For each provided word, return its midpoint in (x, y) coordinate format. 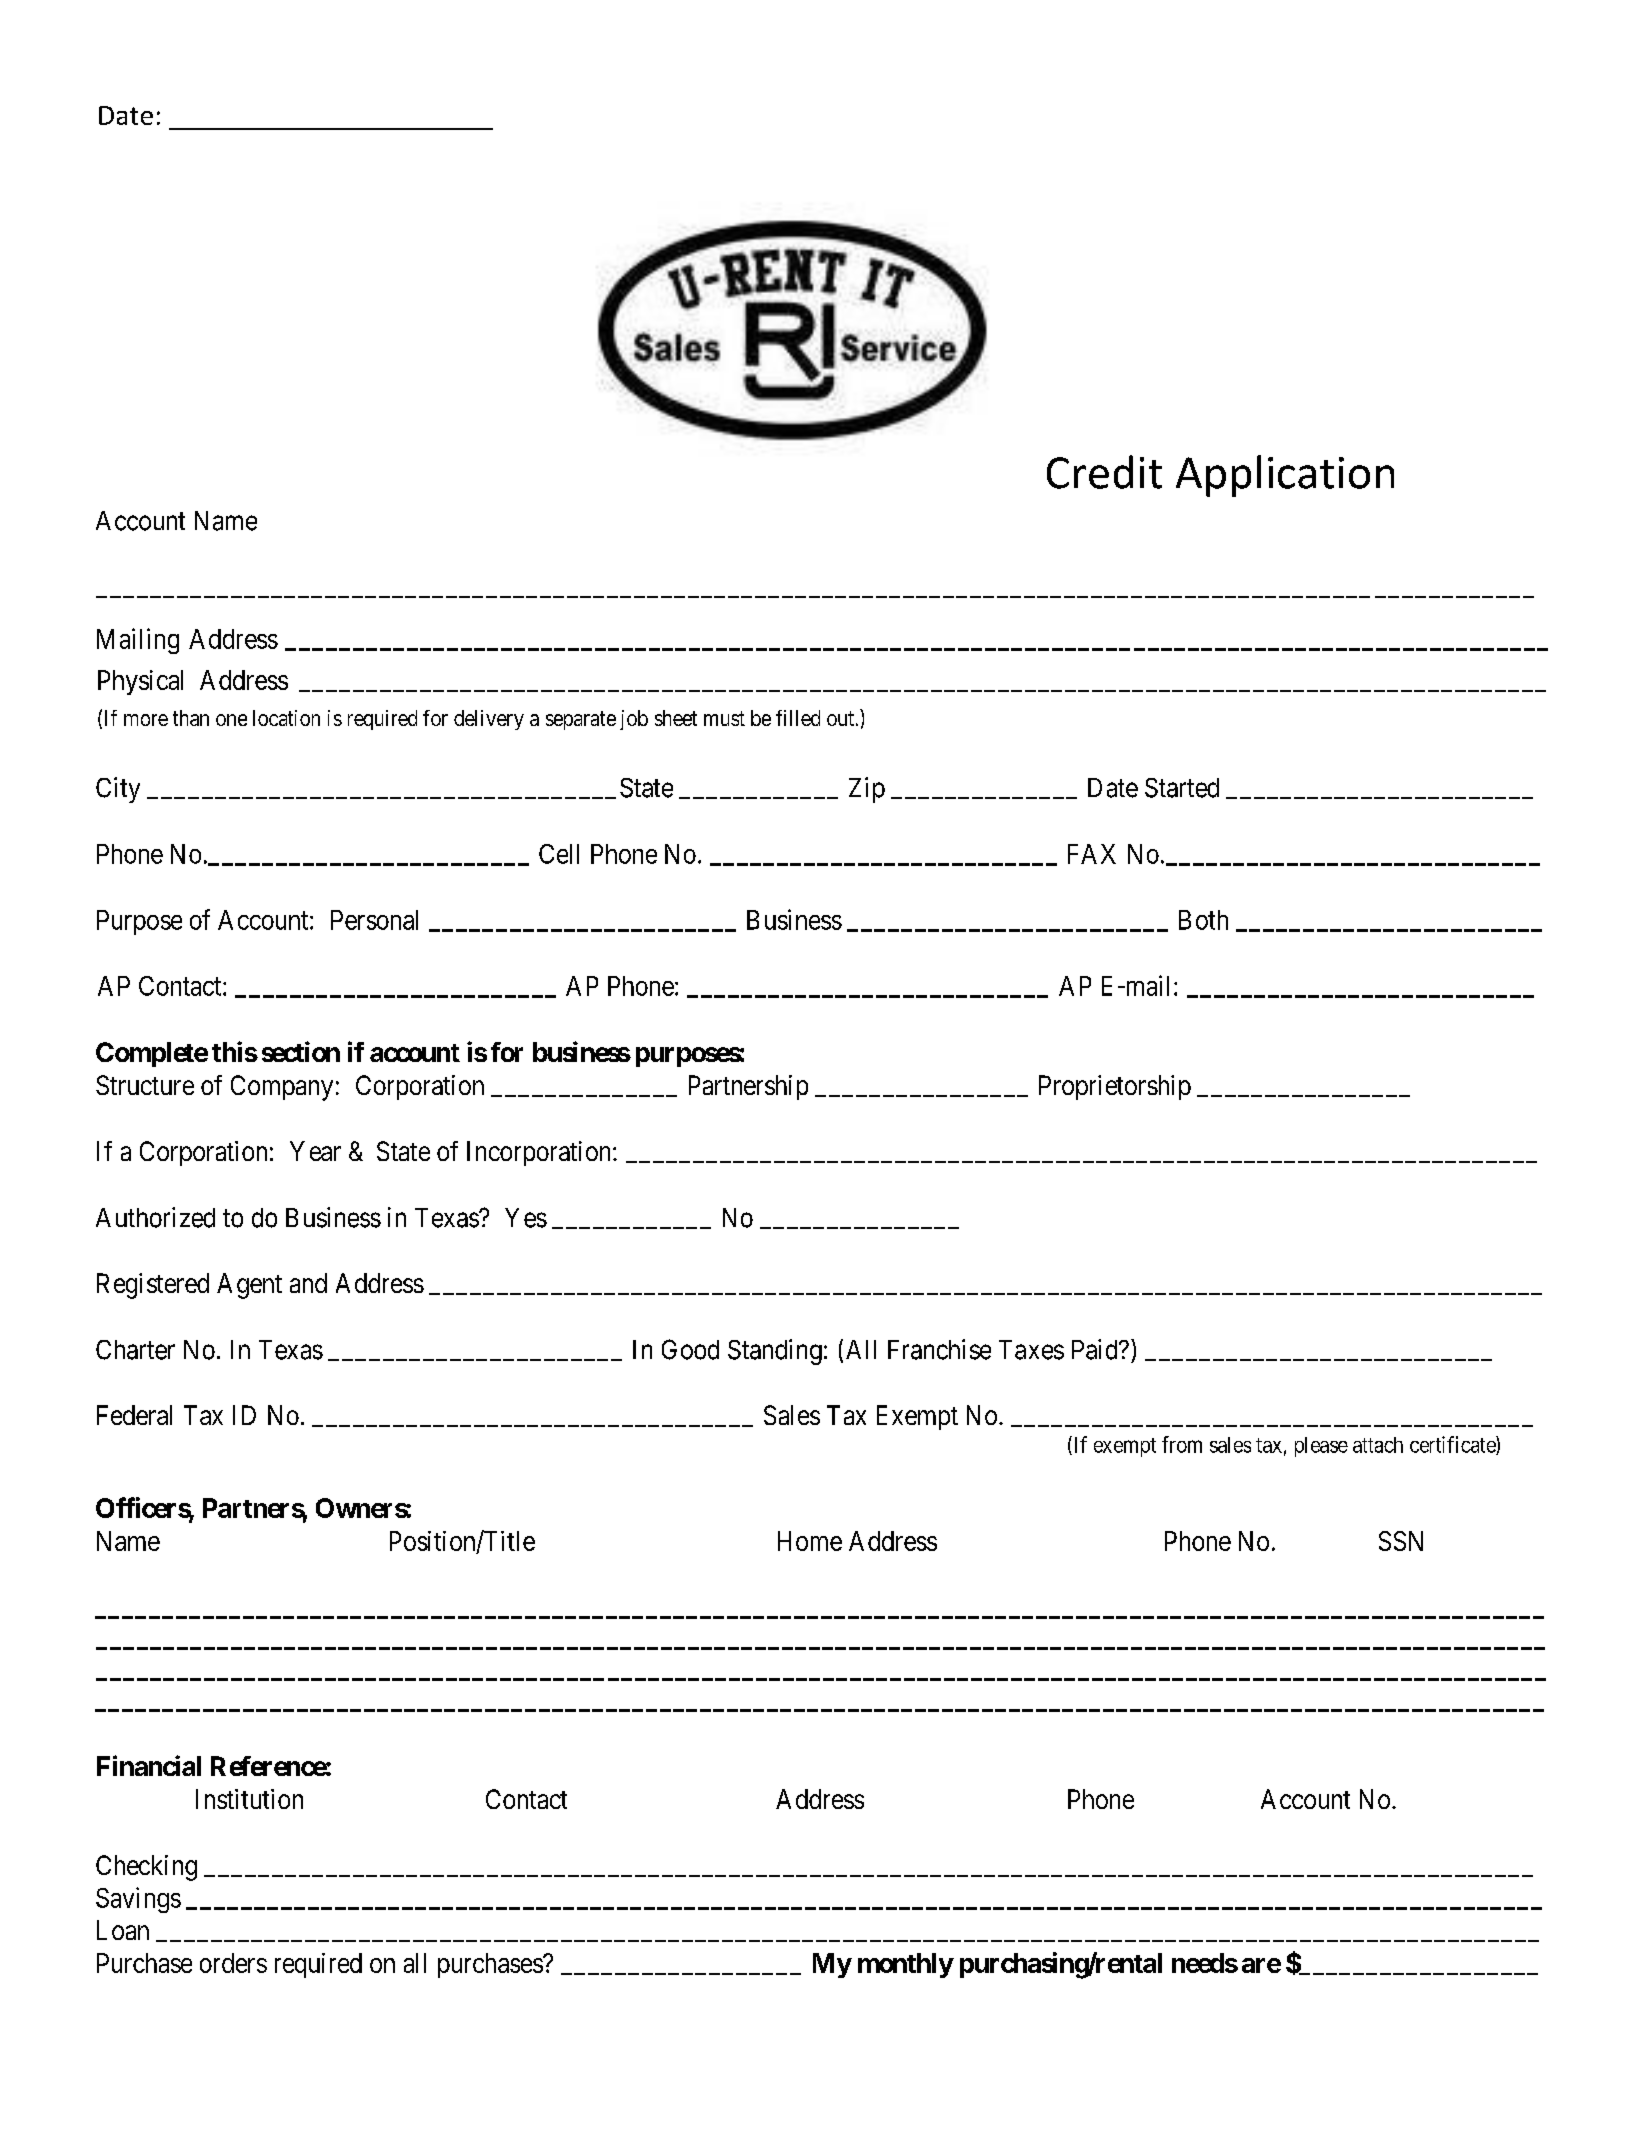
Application (1285, 476)
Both (1203, 920)
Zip (867, 790)
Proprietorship (1115, 1087)
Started (1182, 788)
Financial (149, 1765)
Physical (140, 682)
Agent (249, 1286)
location (286, 718)
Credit (1104, 472)
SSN (1401, 1541)
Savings (138, 1900)
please (1321, 1447)
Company (282, 1088)
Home (810, 1541)
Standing (775, 1352)
